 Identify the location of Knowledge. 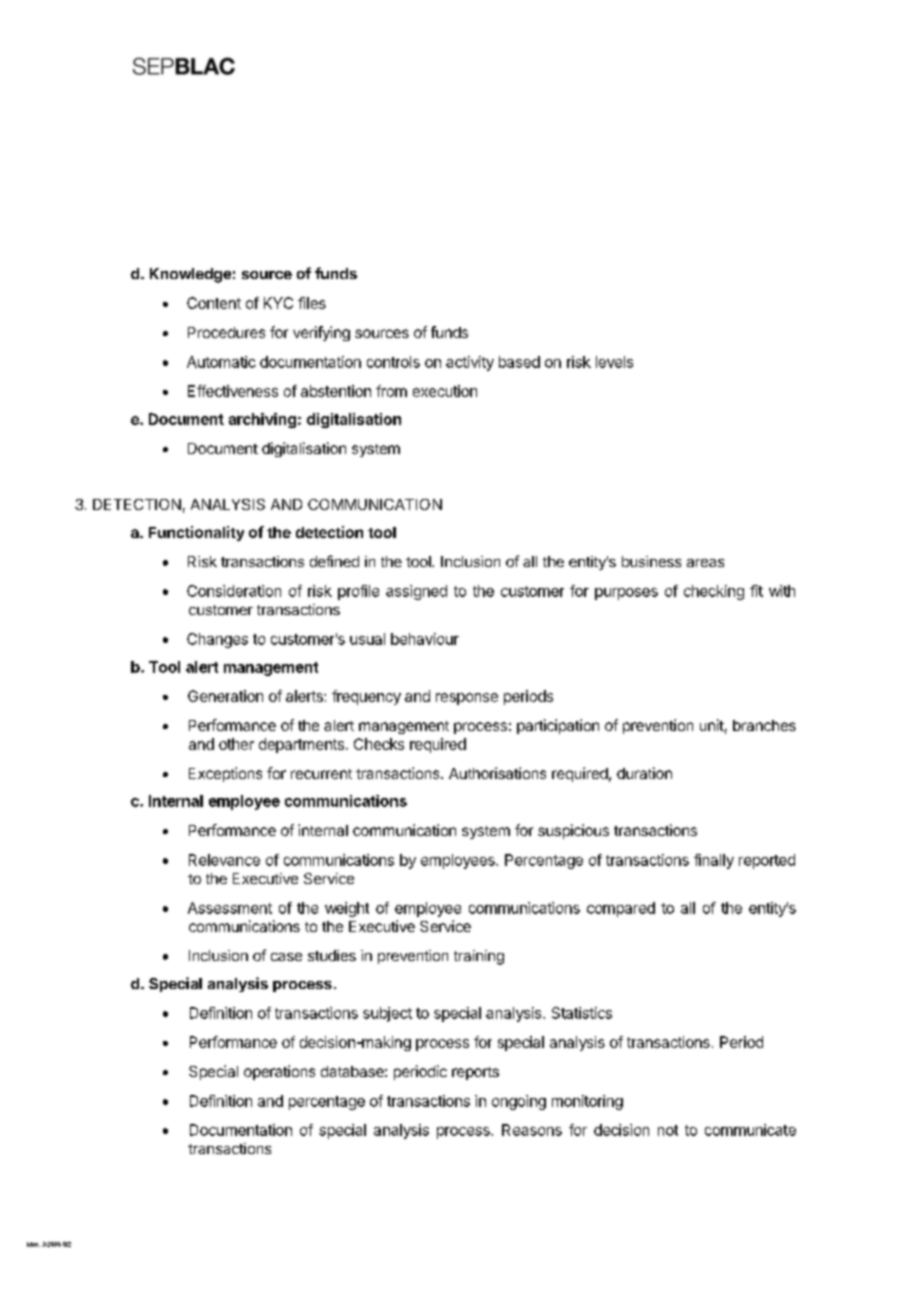
(190, 275).
